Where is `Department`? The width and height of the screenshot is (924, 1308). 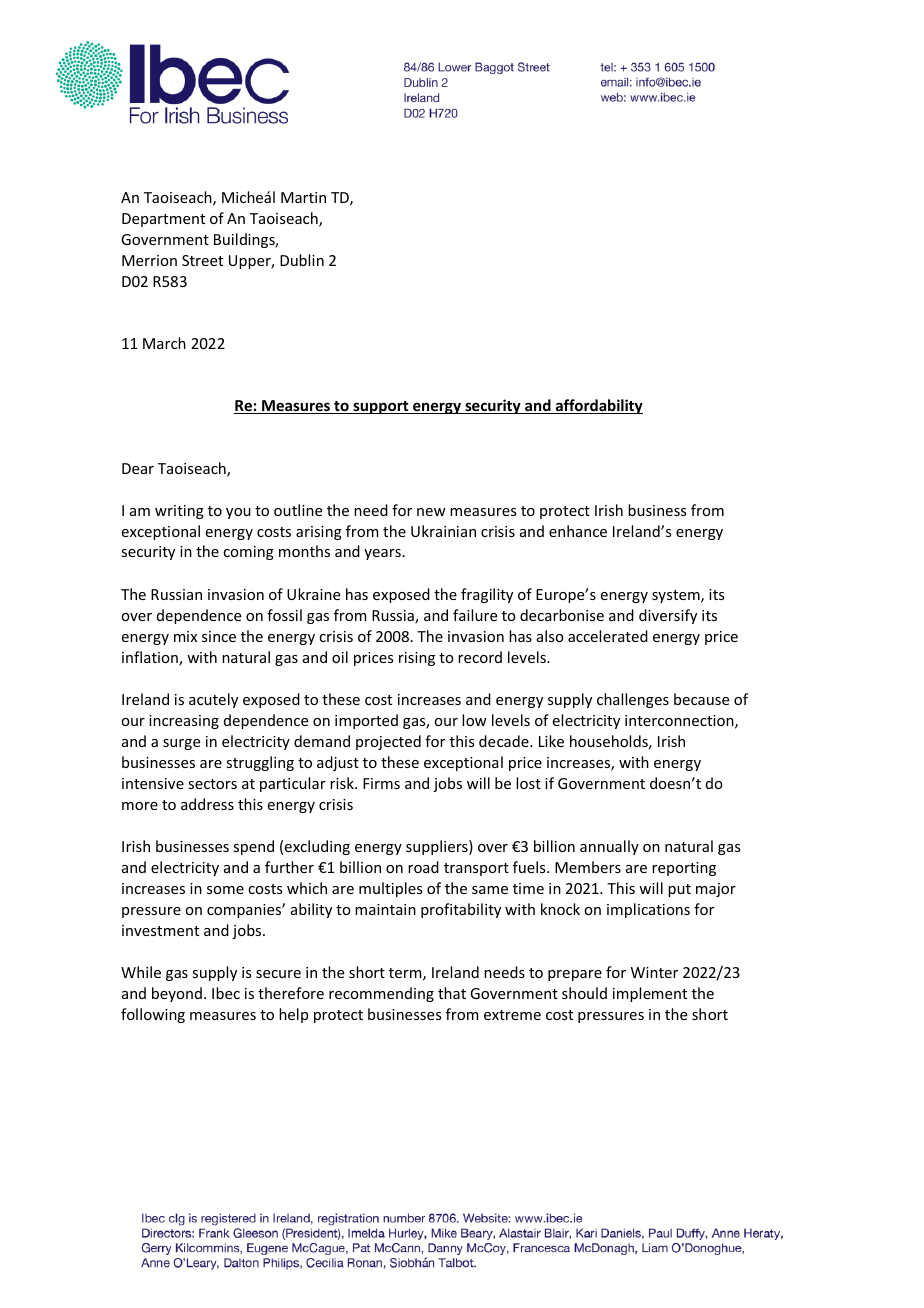
Department is located at coordinates (163, 220).
